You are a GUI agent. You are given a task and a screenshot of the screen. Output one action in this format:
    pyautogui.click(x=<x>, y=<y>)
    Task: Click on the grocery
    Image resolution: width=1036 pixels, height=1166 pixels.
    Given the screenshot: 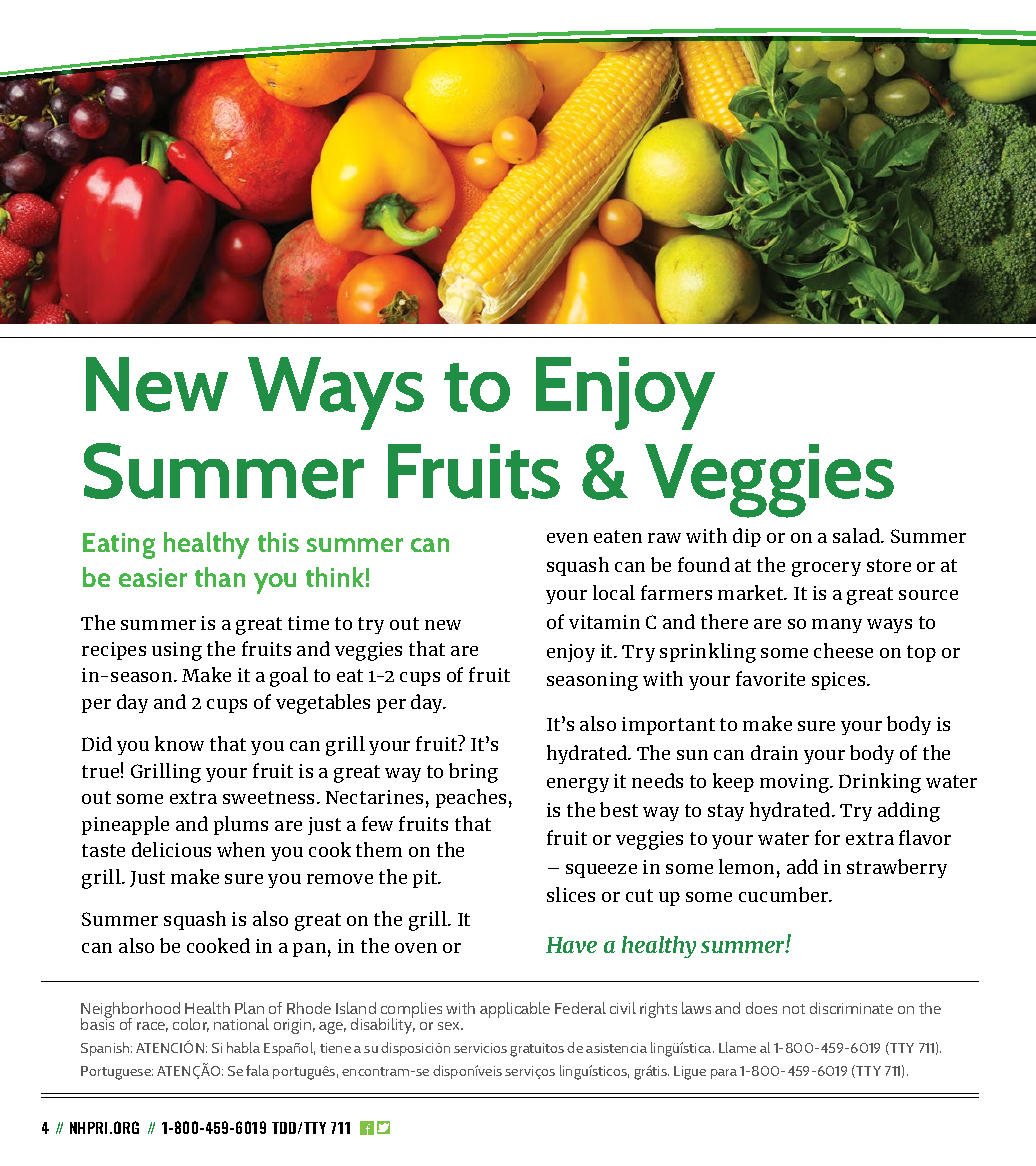 What is the action you would take?
    pyautogui.click(x=826, y=569)
